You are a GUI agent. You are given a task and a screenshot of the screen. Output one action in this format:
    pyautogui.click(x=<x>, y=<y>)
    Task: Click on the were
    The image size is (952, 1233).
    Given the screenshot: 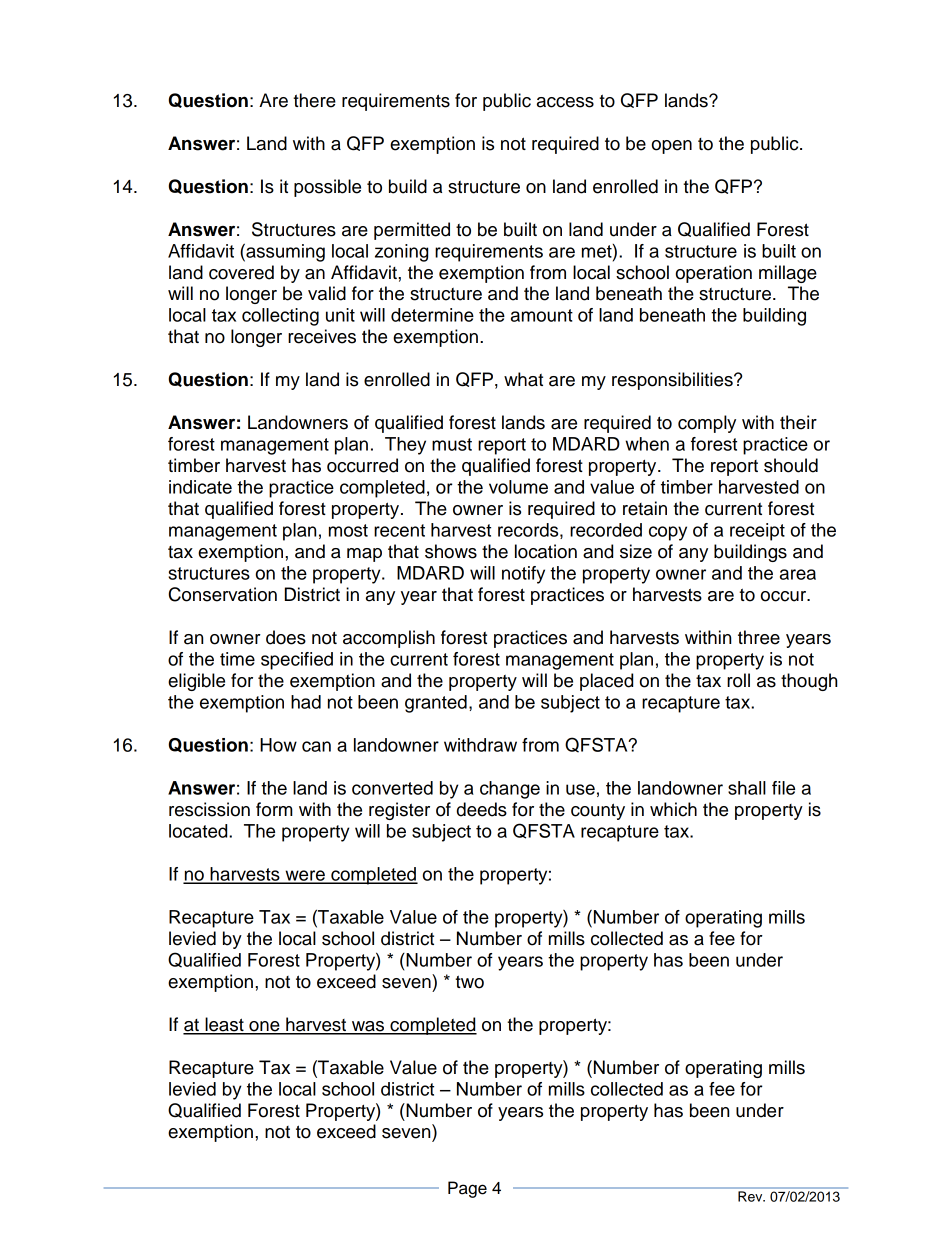 What is the action you would take?
    pyautogui.click(x=305, y=876)
